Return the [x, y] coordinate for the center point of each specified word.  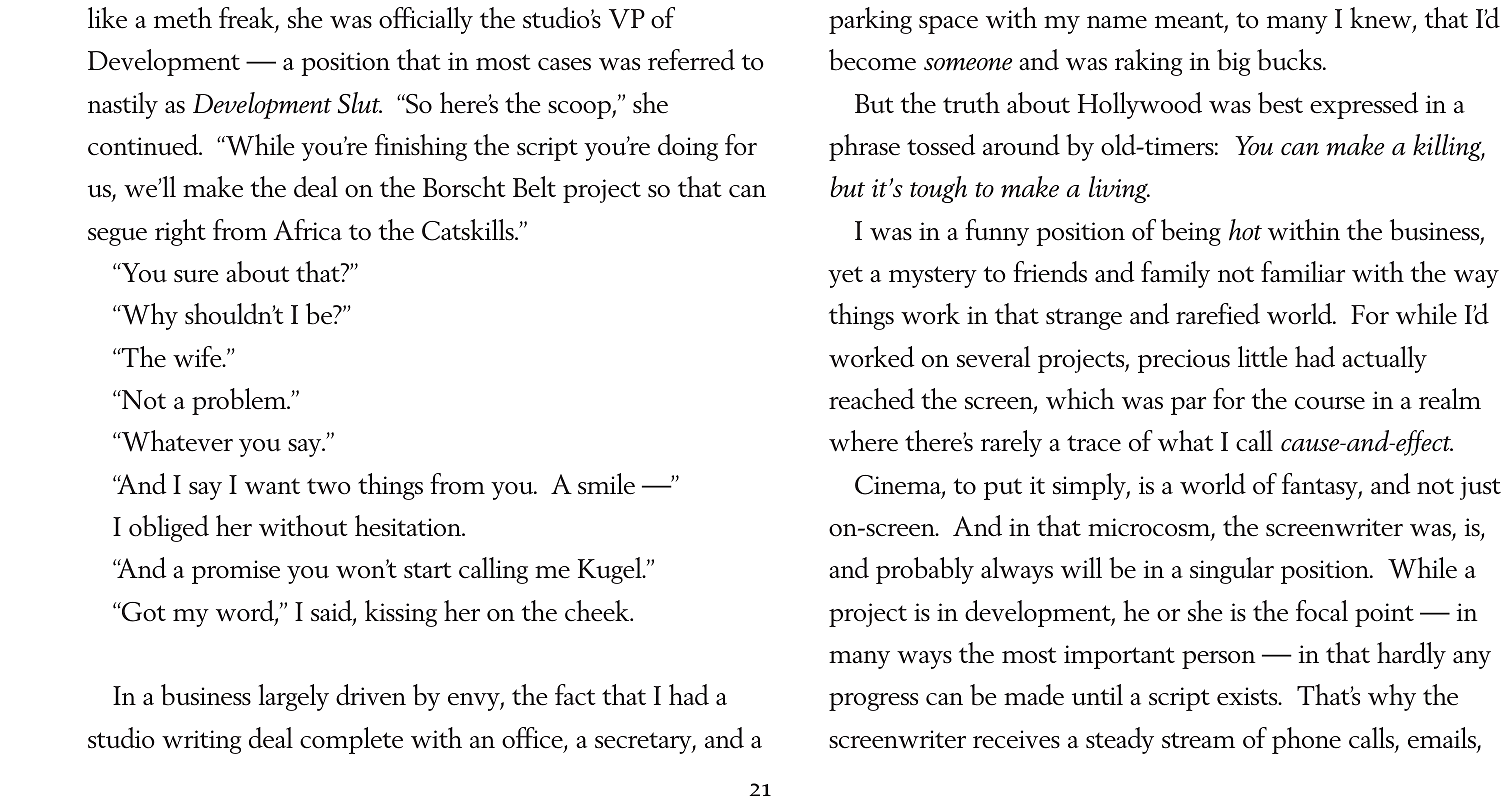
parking [870, 20]
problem [240, 401]
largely [293, 697]
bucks [1290, 60]
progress [873, 702]
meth [183, 18]
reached [872, 399]
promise [236, 572]
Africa [307, 230]
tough [938, 189]
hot [1245, 230]
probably [925, 570]
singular [1232, 570]
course [1330, 403]
